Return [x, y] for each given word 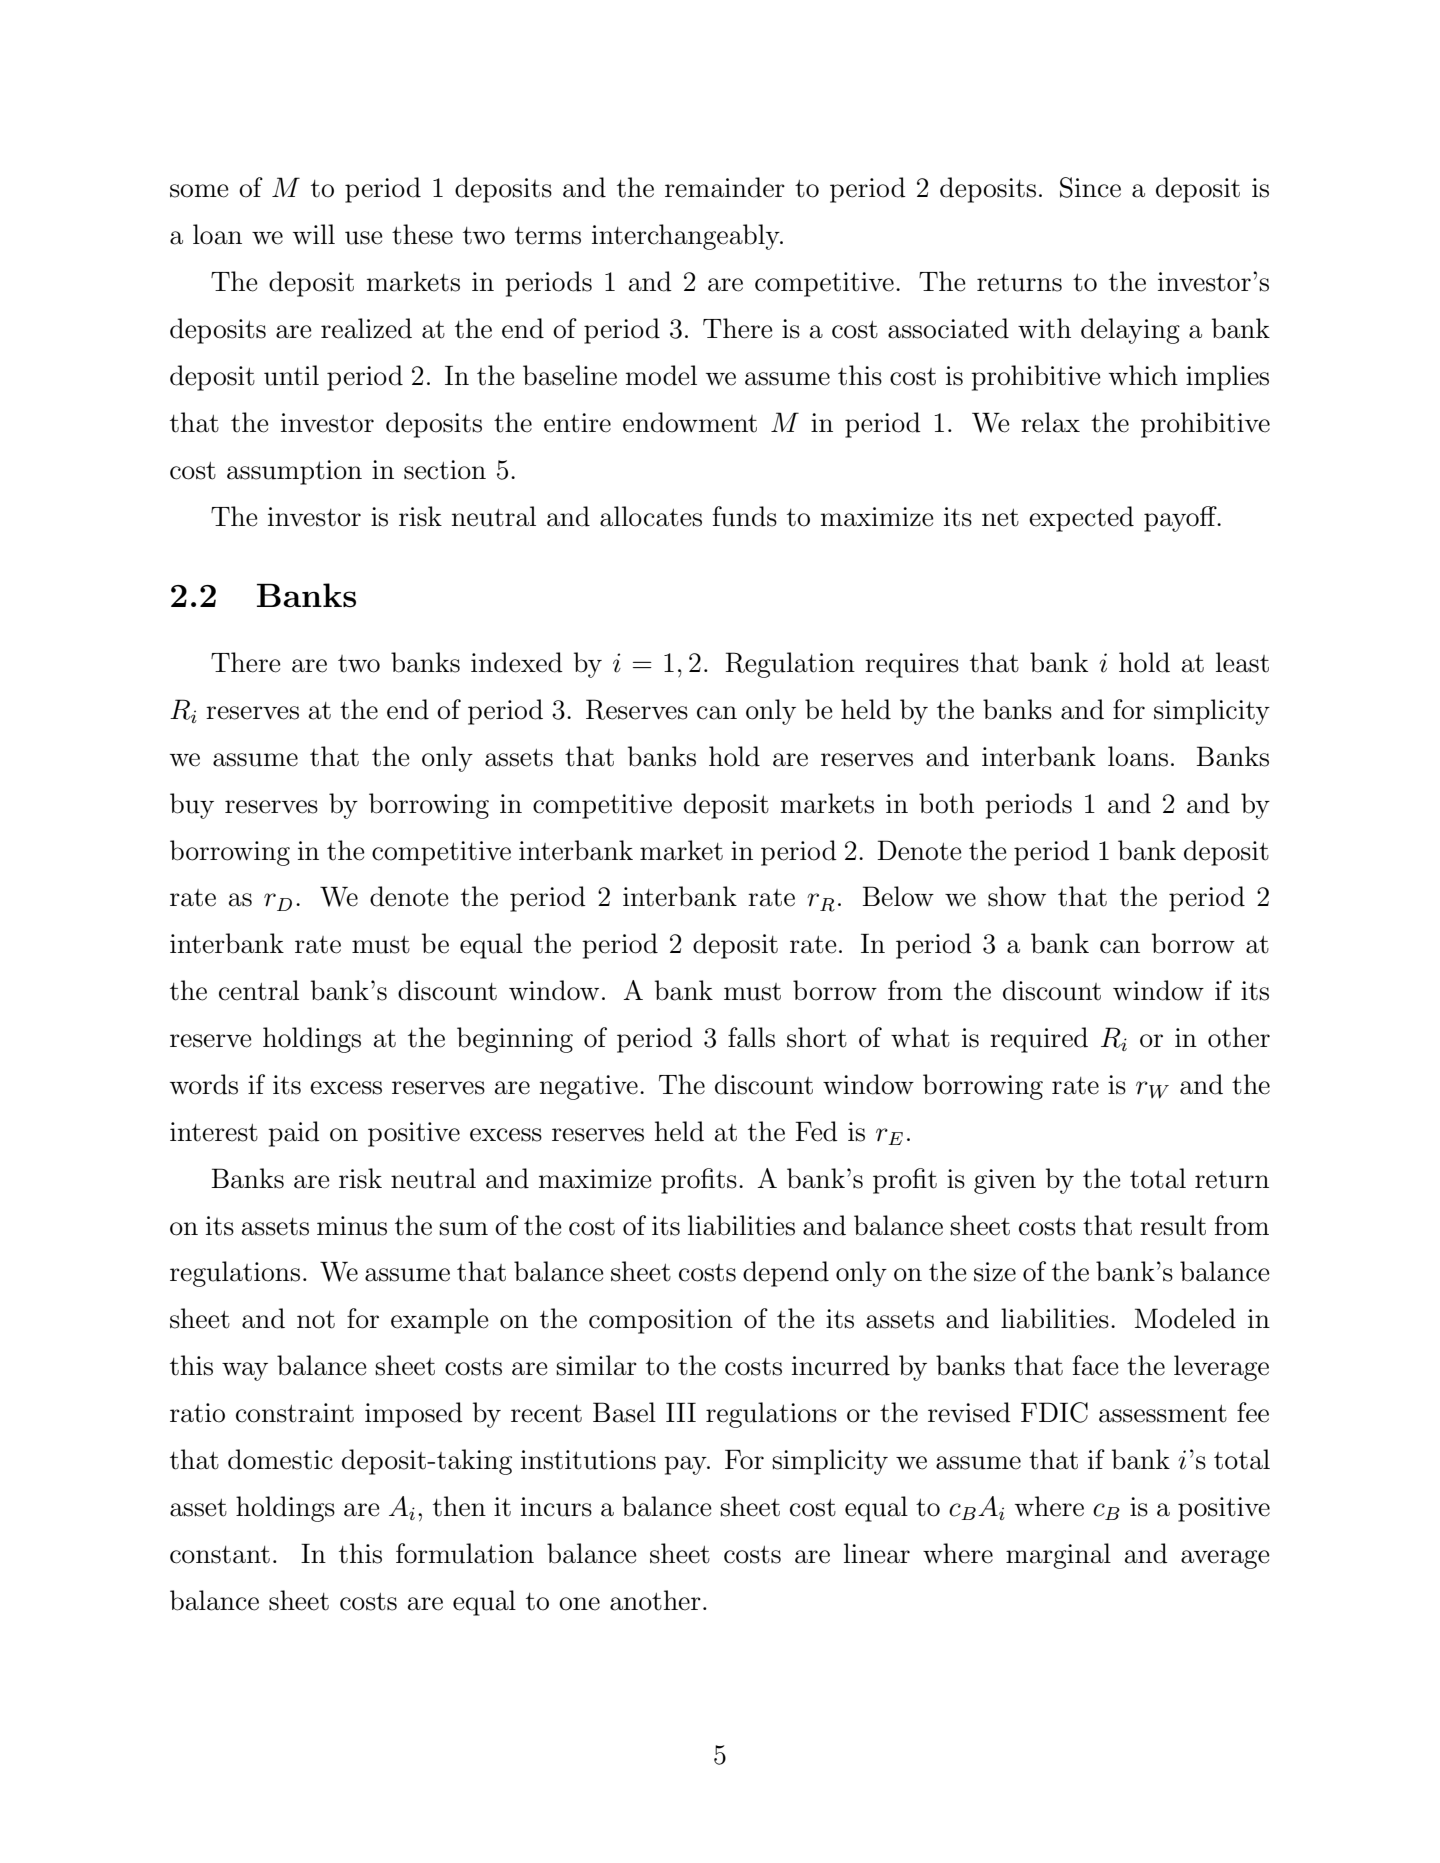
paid [294, 1134]
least [1242, 662]
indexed [517, 662]
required [1039, 1040]
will [314, 234]
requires [912, 665]
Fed [816, 1131]
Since [1090, 187]
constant [220, 1555]
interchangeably [687, 237]
